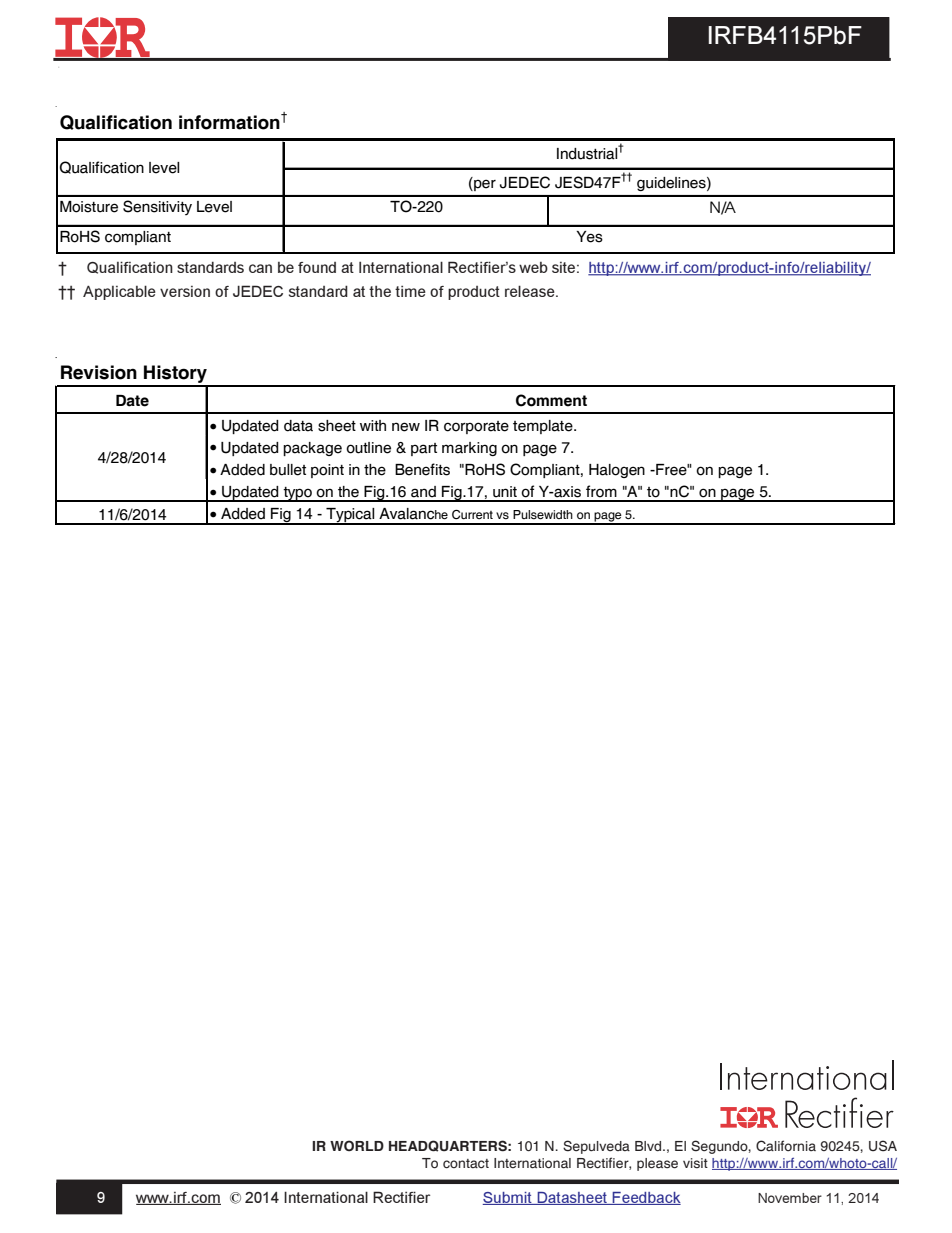 The image size is (952, 1233). What do you see at coordinates (350, 516) in the document?
I see `Typical` at bounding box center [350, 516].
